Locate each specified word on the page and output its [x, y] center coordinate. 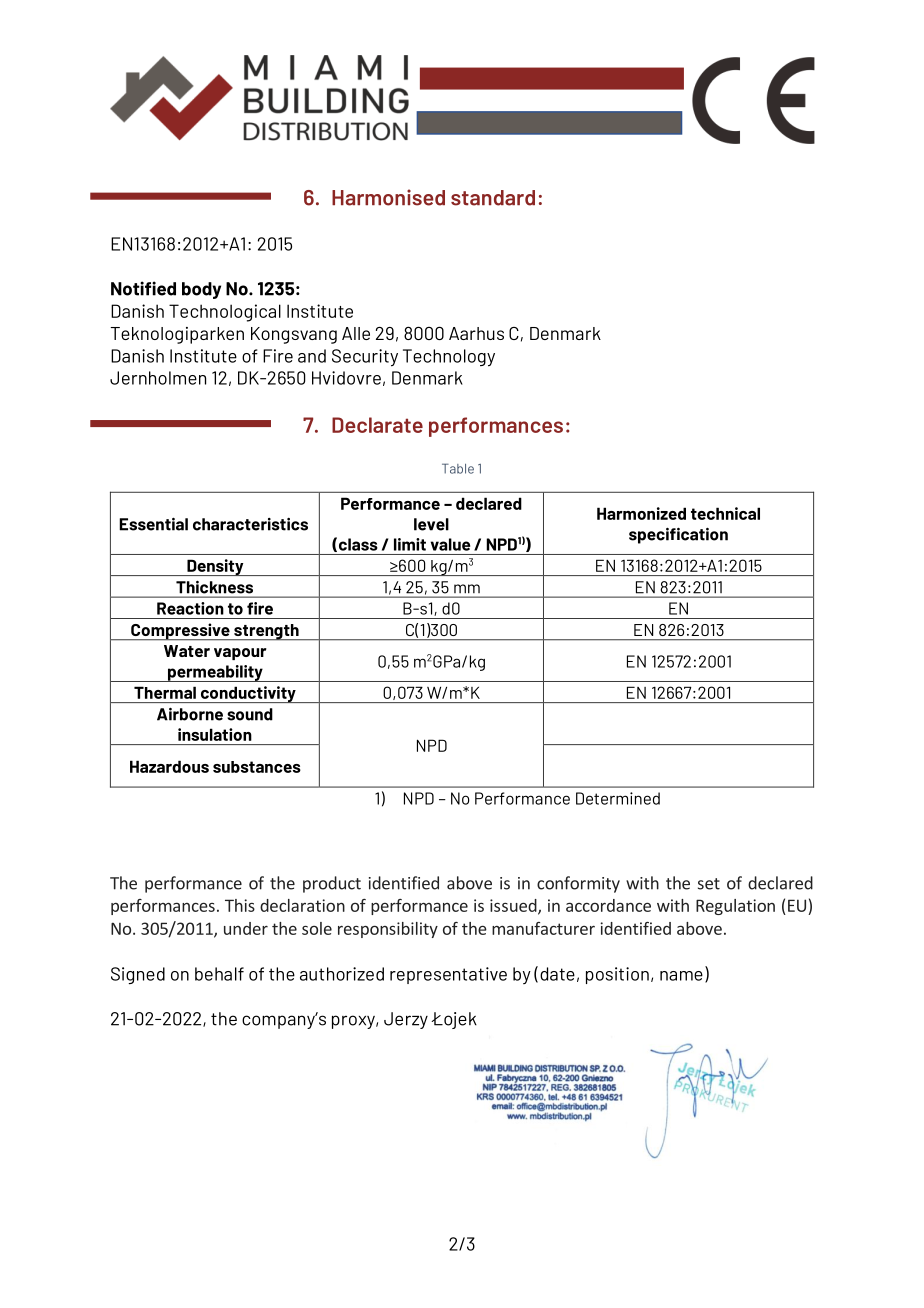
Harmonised [388, 197]
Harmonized [641, 513]
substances [257, 767]
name [681, 976]
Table [458, 468]
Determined [618, 798]
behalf [219, 974]
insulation [215, 734]
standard [493, 198]
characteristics [250, 524]
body [201, 290]
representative [448, 975]
